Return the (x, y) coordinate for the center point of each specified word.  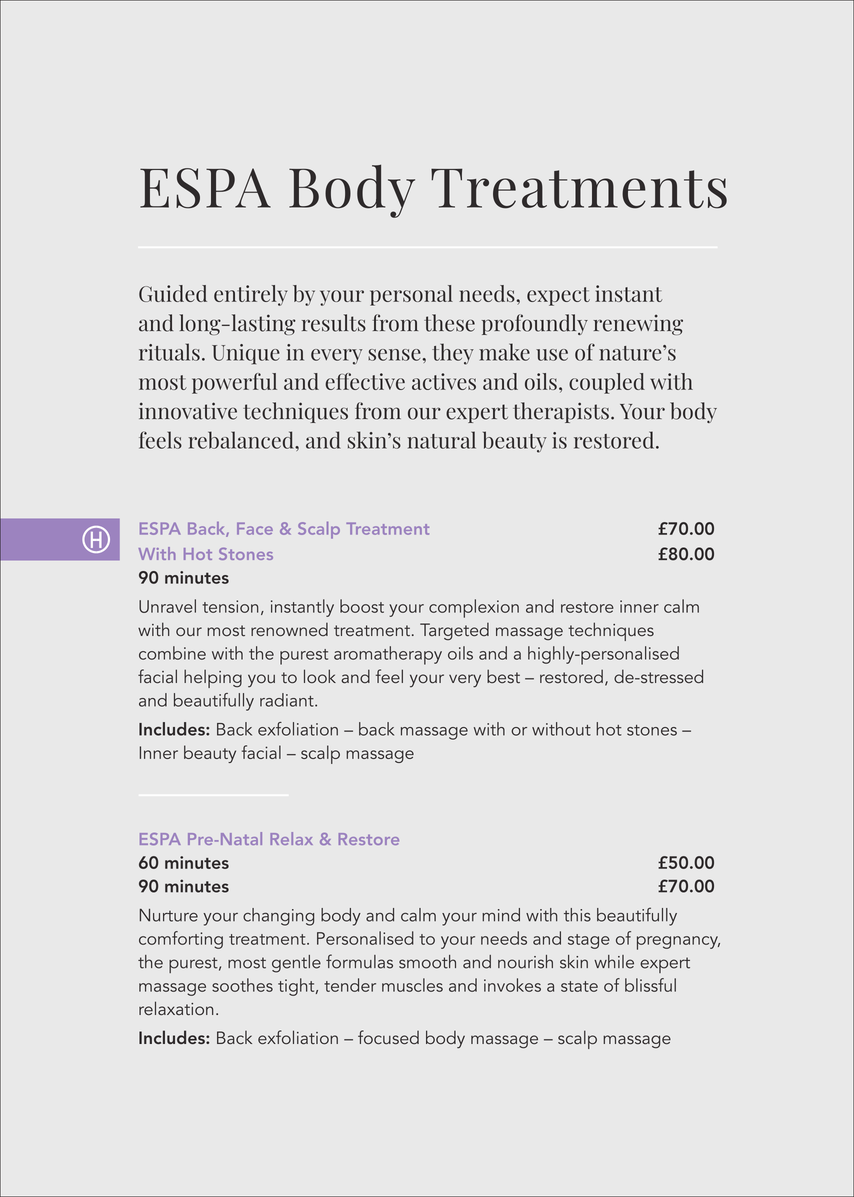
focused (388, 1037)
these (449, 323)
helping (213, 678)
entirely (250, 295)
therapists (561, 412)
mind (501, 915)
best (503, 676)
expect (558, 296)
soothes (242, 985)
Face (255, 528)
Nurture (169, 915)
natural (442, 440)
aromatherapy (388, 655)
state (579, 986)
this (577, 915)
